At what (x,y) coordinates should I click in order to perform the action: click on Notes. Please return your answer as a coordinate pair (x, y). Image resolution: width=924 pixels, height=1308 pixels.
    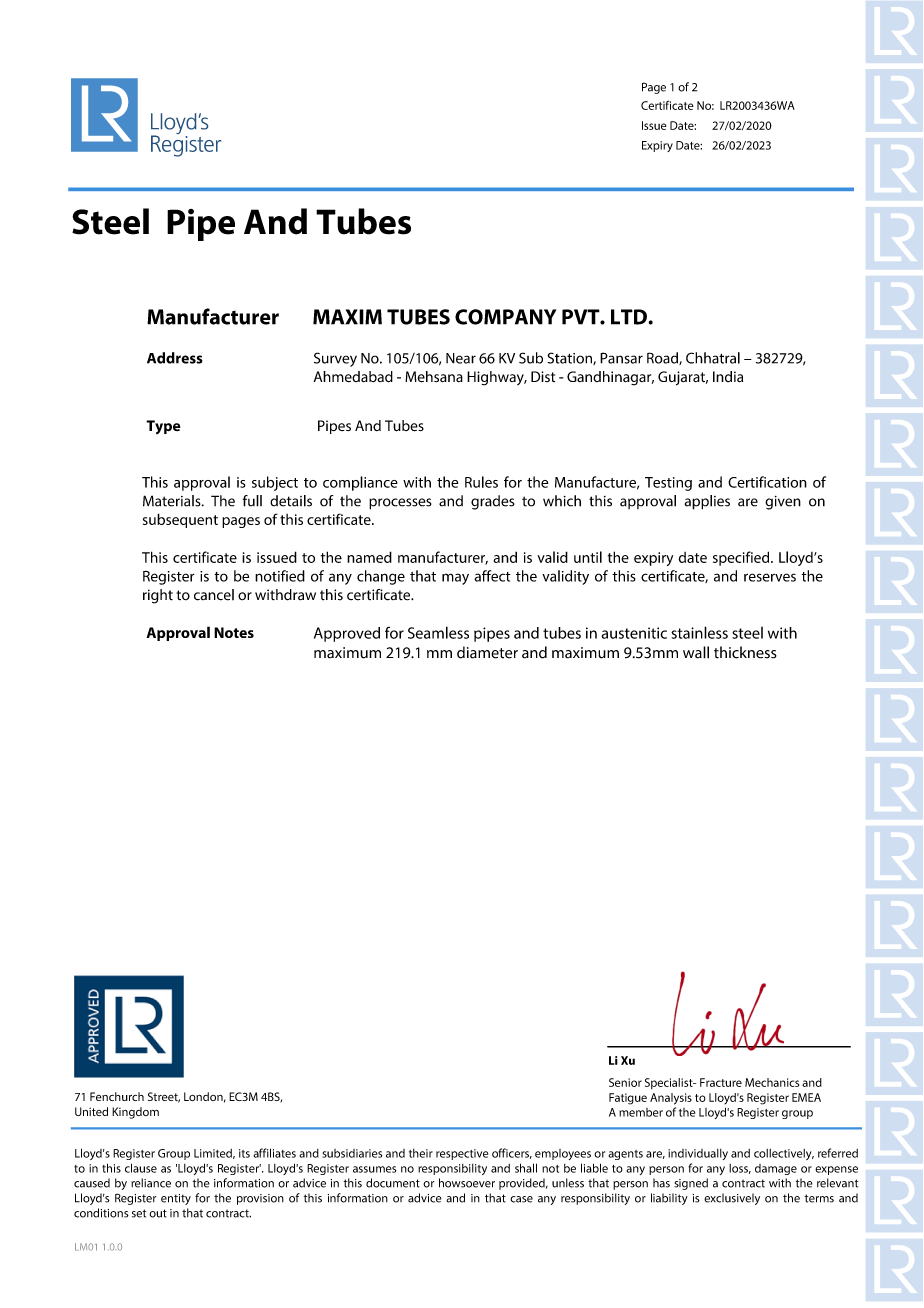
    Looking at the image, I should click on (234, 632).
